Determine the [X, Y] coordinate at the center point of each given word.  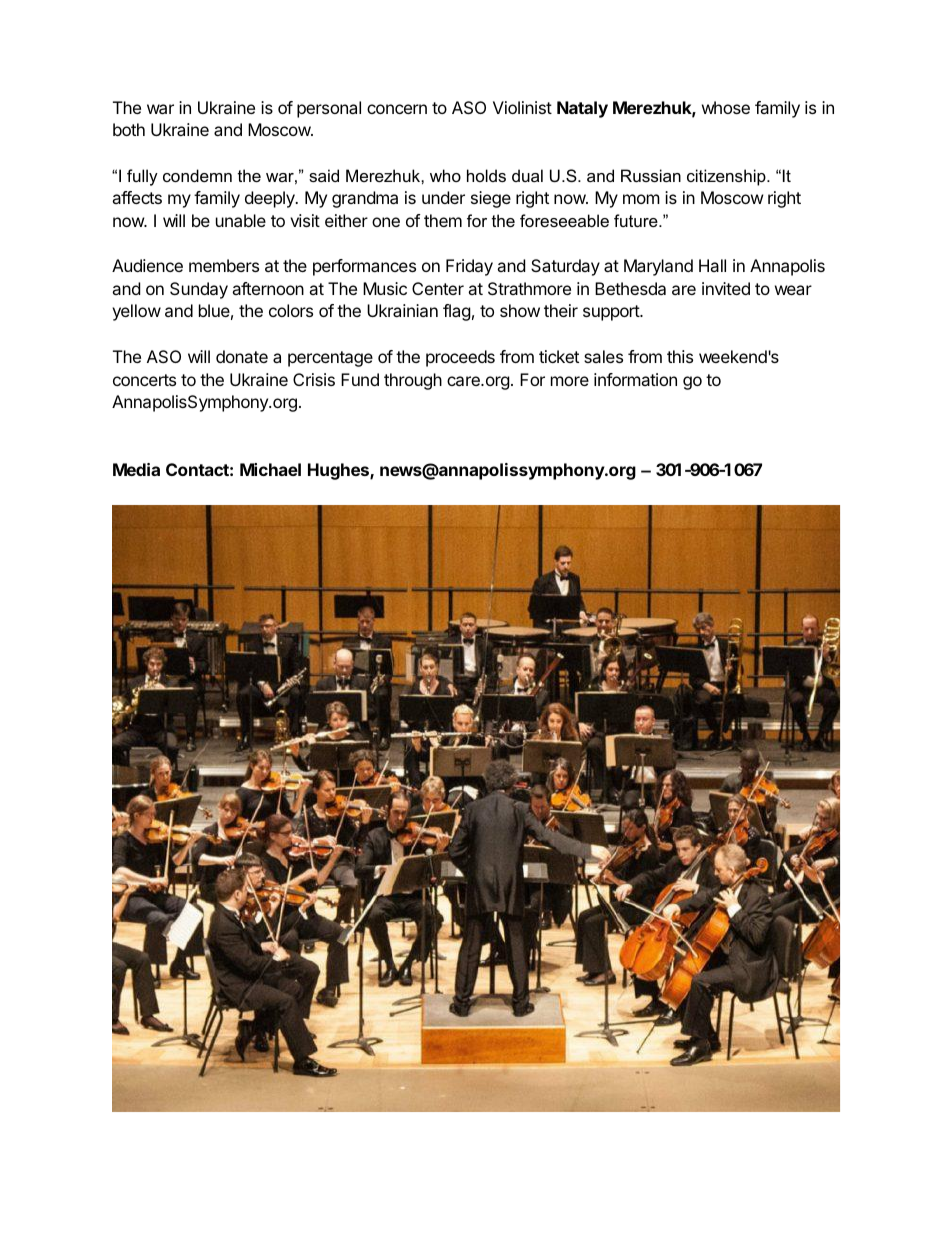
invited [726, 288]
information [635, 379]
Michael [270, 469]
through [413, 381]
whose [726, 107]
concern [397, 109]
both [129, 129]
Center [438, 288]
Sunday [199, 290]
